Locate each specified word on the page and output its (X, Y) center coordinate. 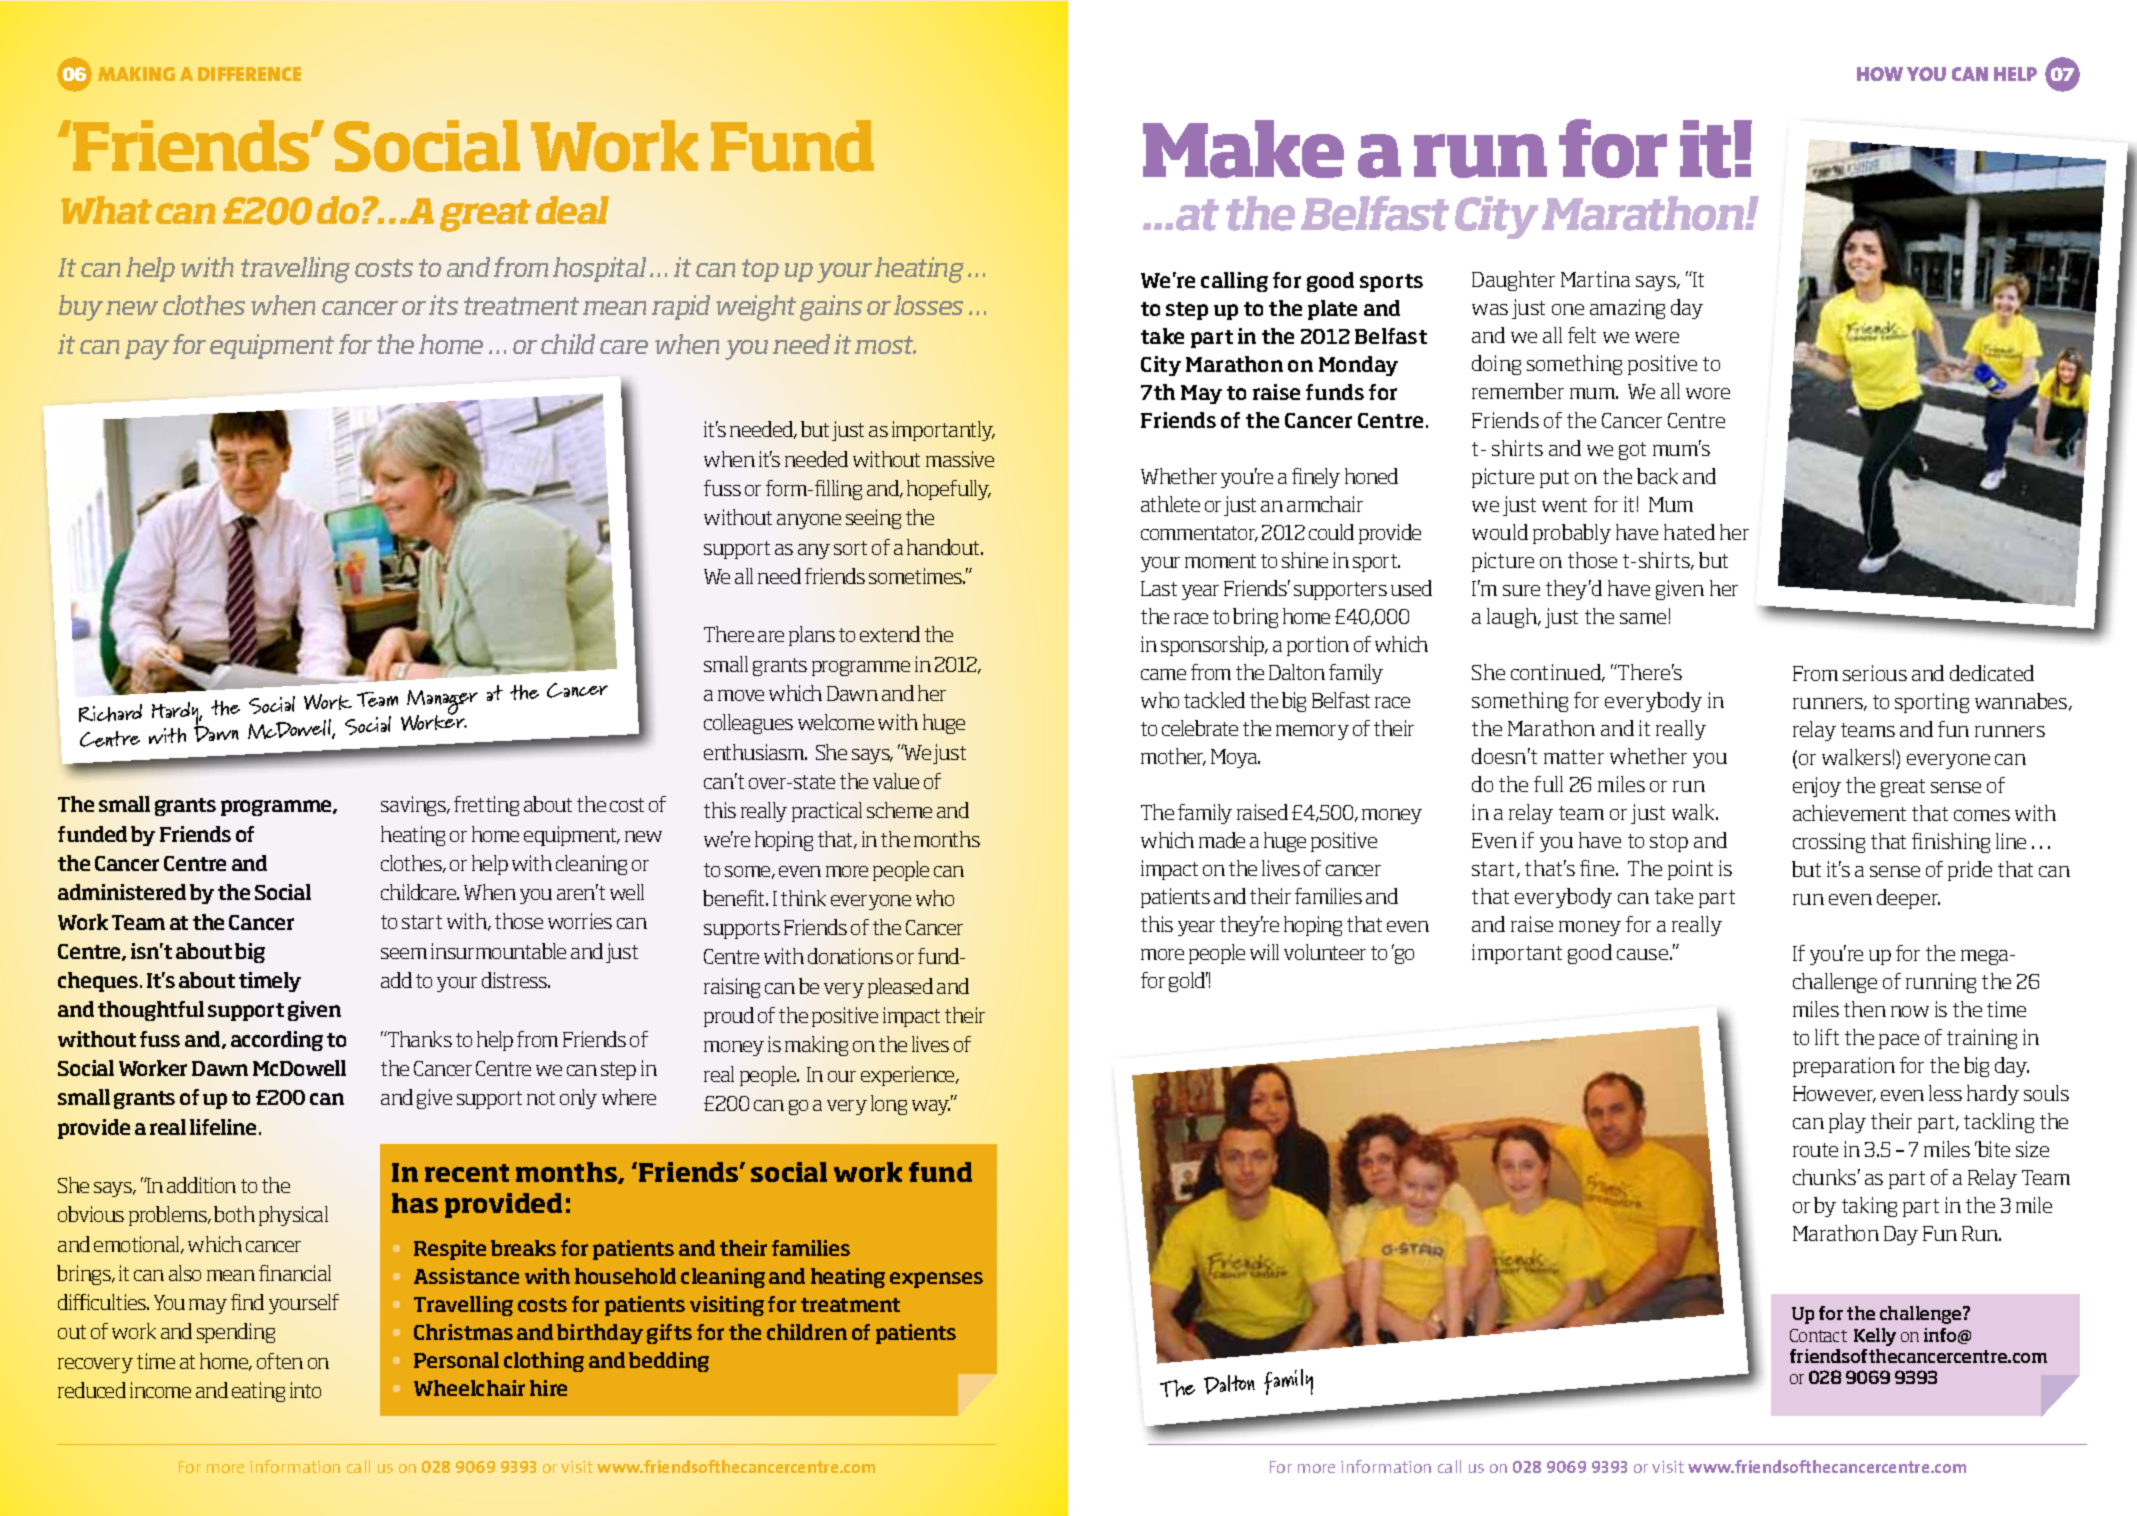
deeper (1908, 899)
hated (1689, 532)
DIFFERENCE (249, 74)
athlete (1170, 504)
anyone (809, 521)
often (280, 1361)
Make (1243, 149)
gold (1188, 982)
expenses (936, 1280)
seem (404, 953)
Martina (1595, 279)
